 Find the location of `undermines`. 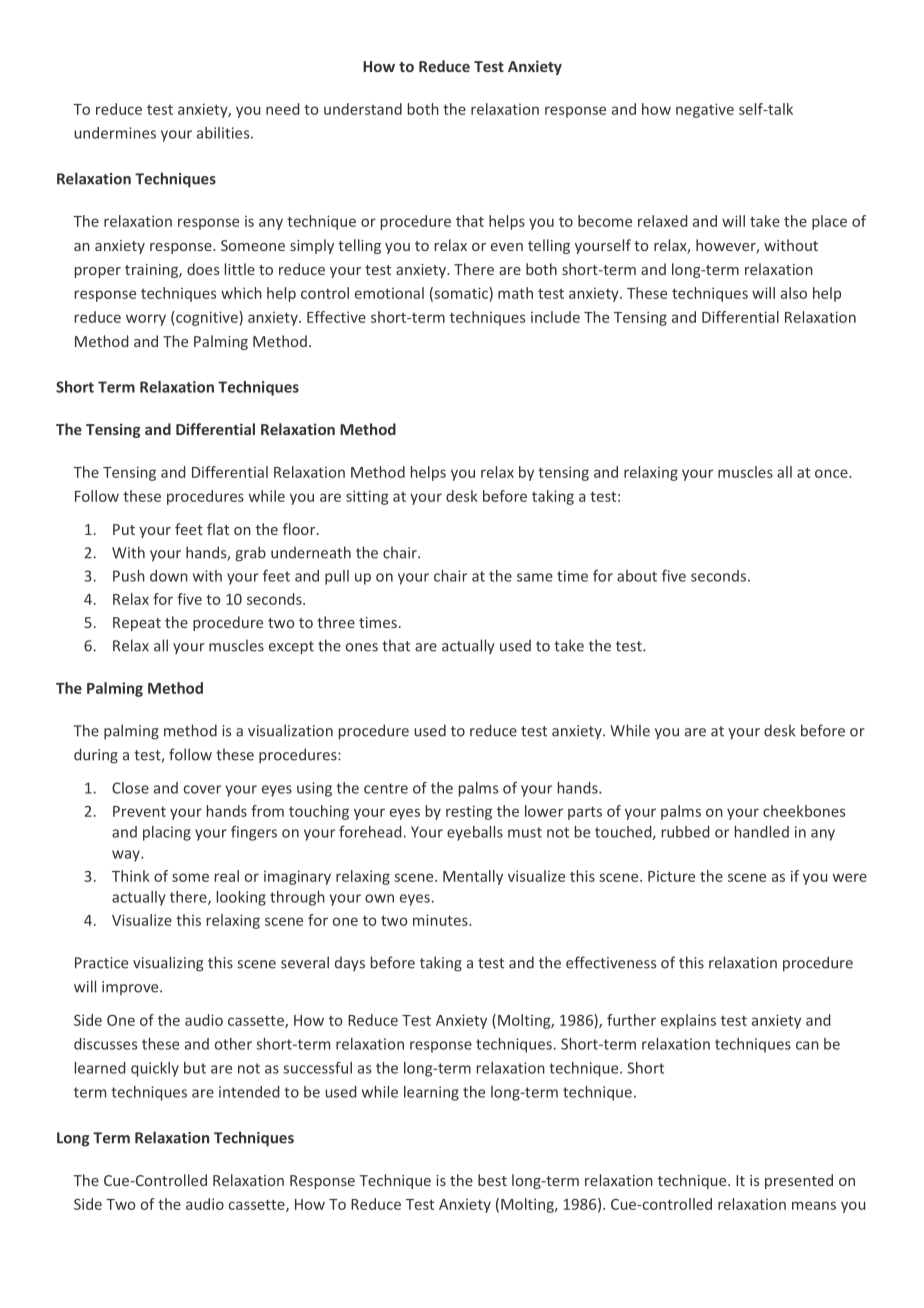

undermines is located at coordinates (115, 133).
